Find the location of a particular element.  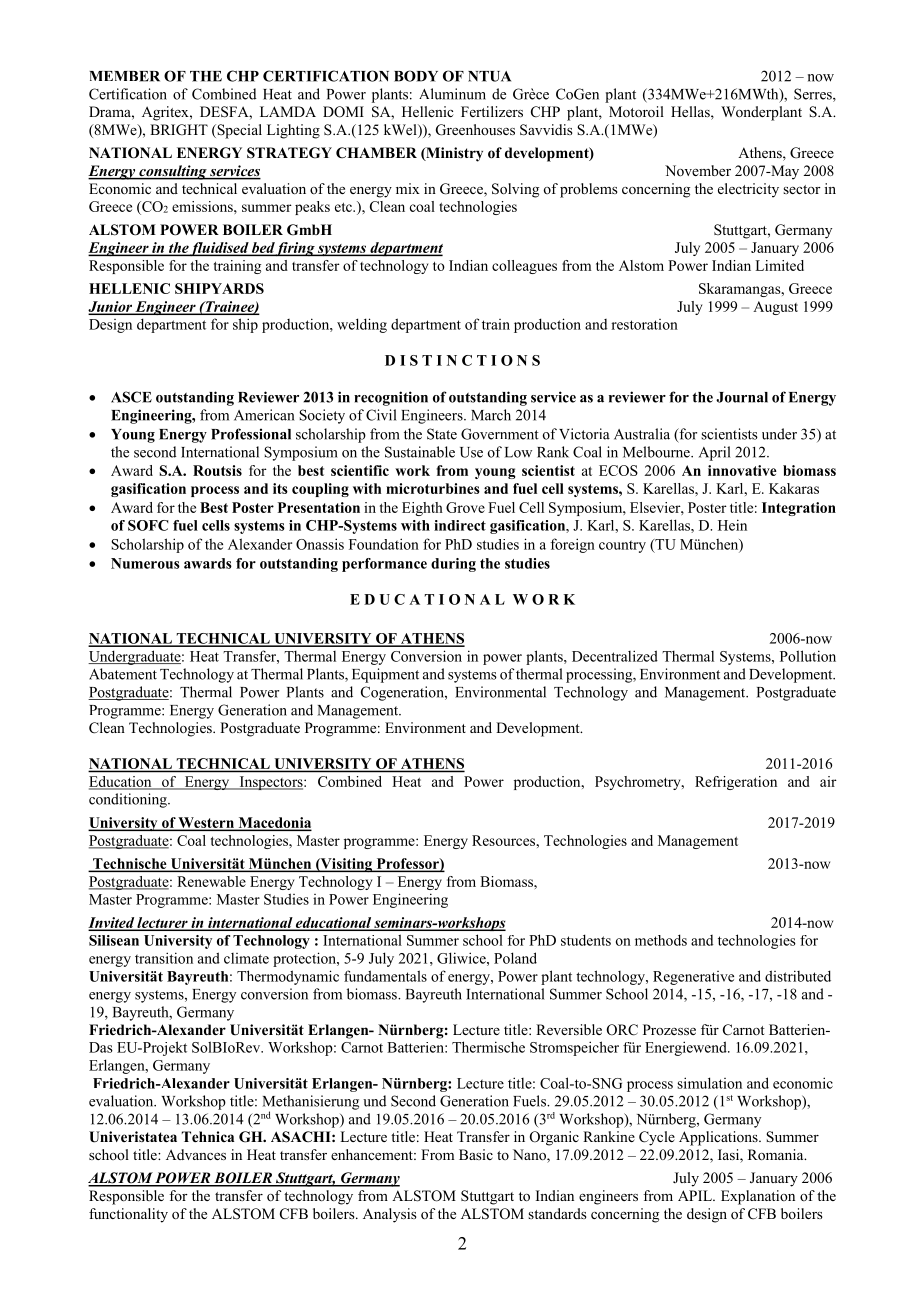

November is located at coordinates (698, 170).
